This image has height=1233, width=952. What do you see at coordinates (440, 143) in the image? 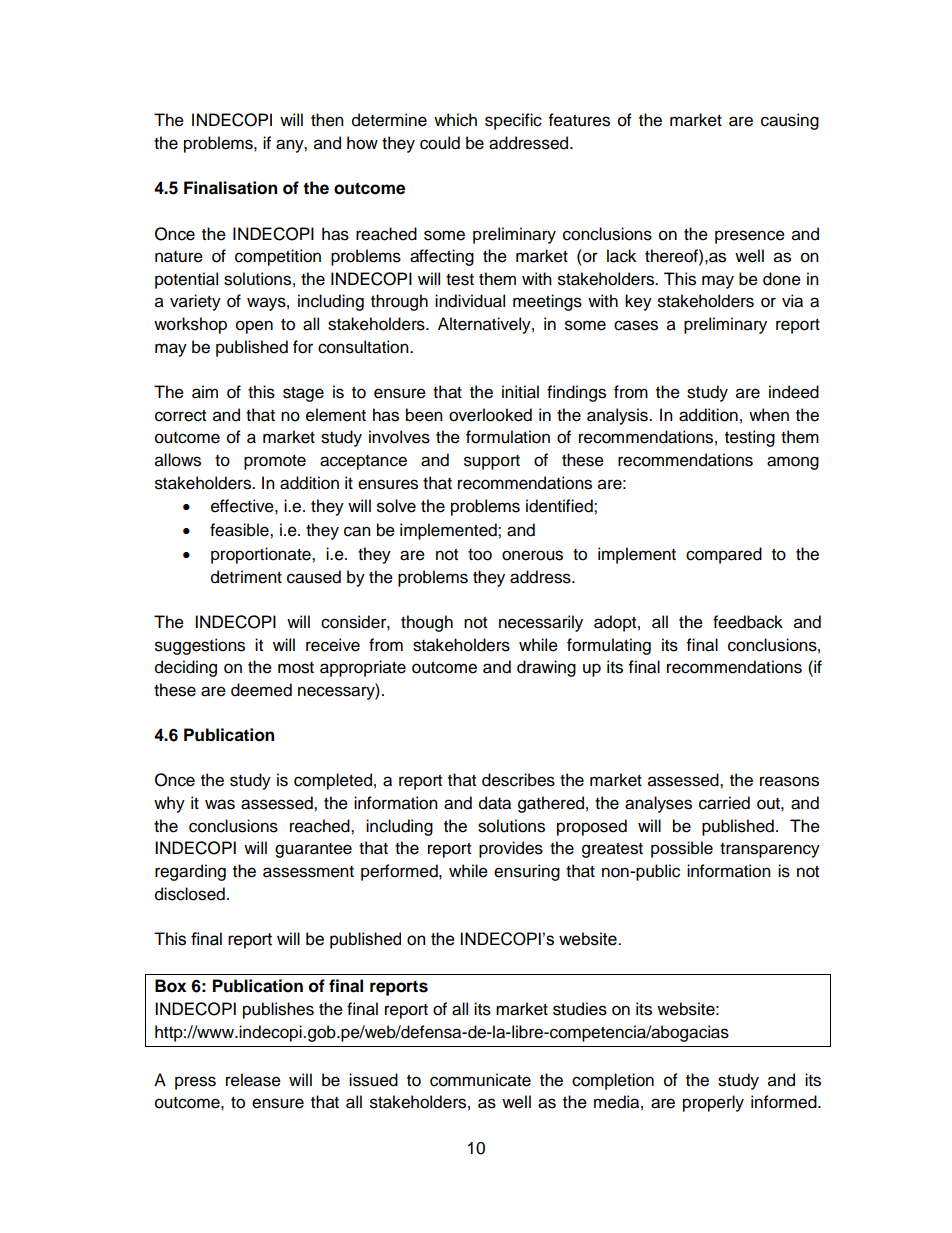
I see `could` at bounding box center [440, 143].
